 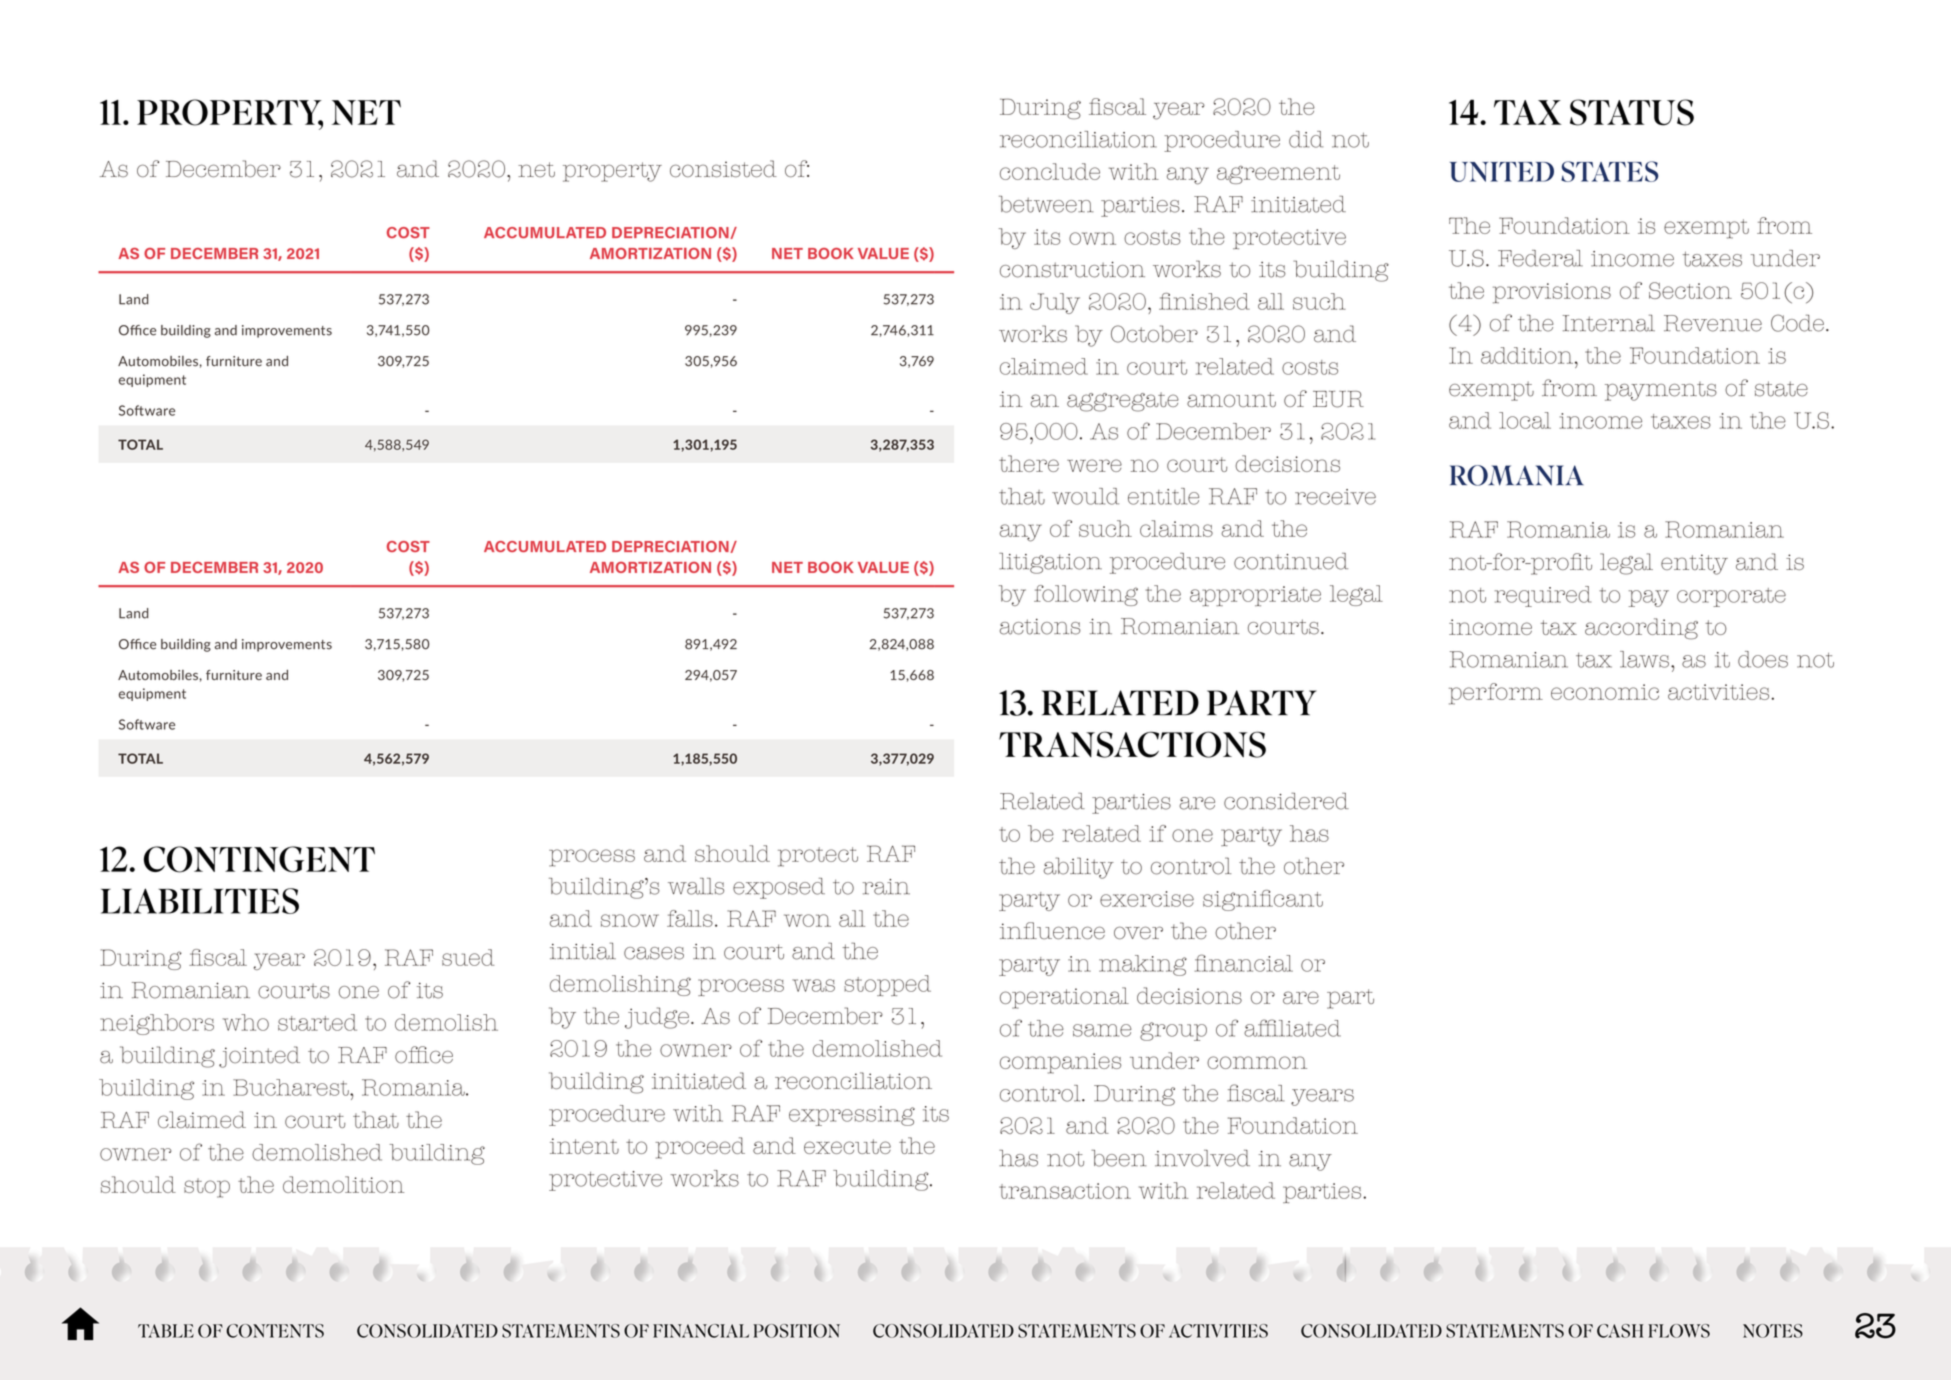 What do you see at coordinates (200, 901) in the page?
I see `LIABILITIES` at bounding box center [200, 901].
